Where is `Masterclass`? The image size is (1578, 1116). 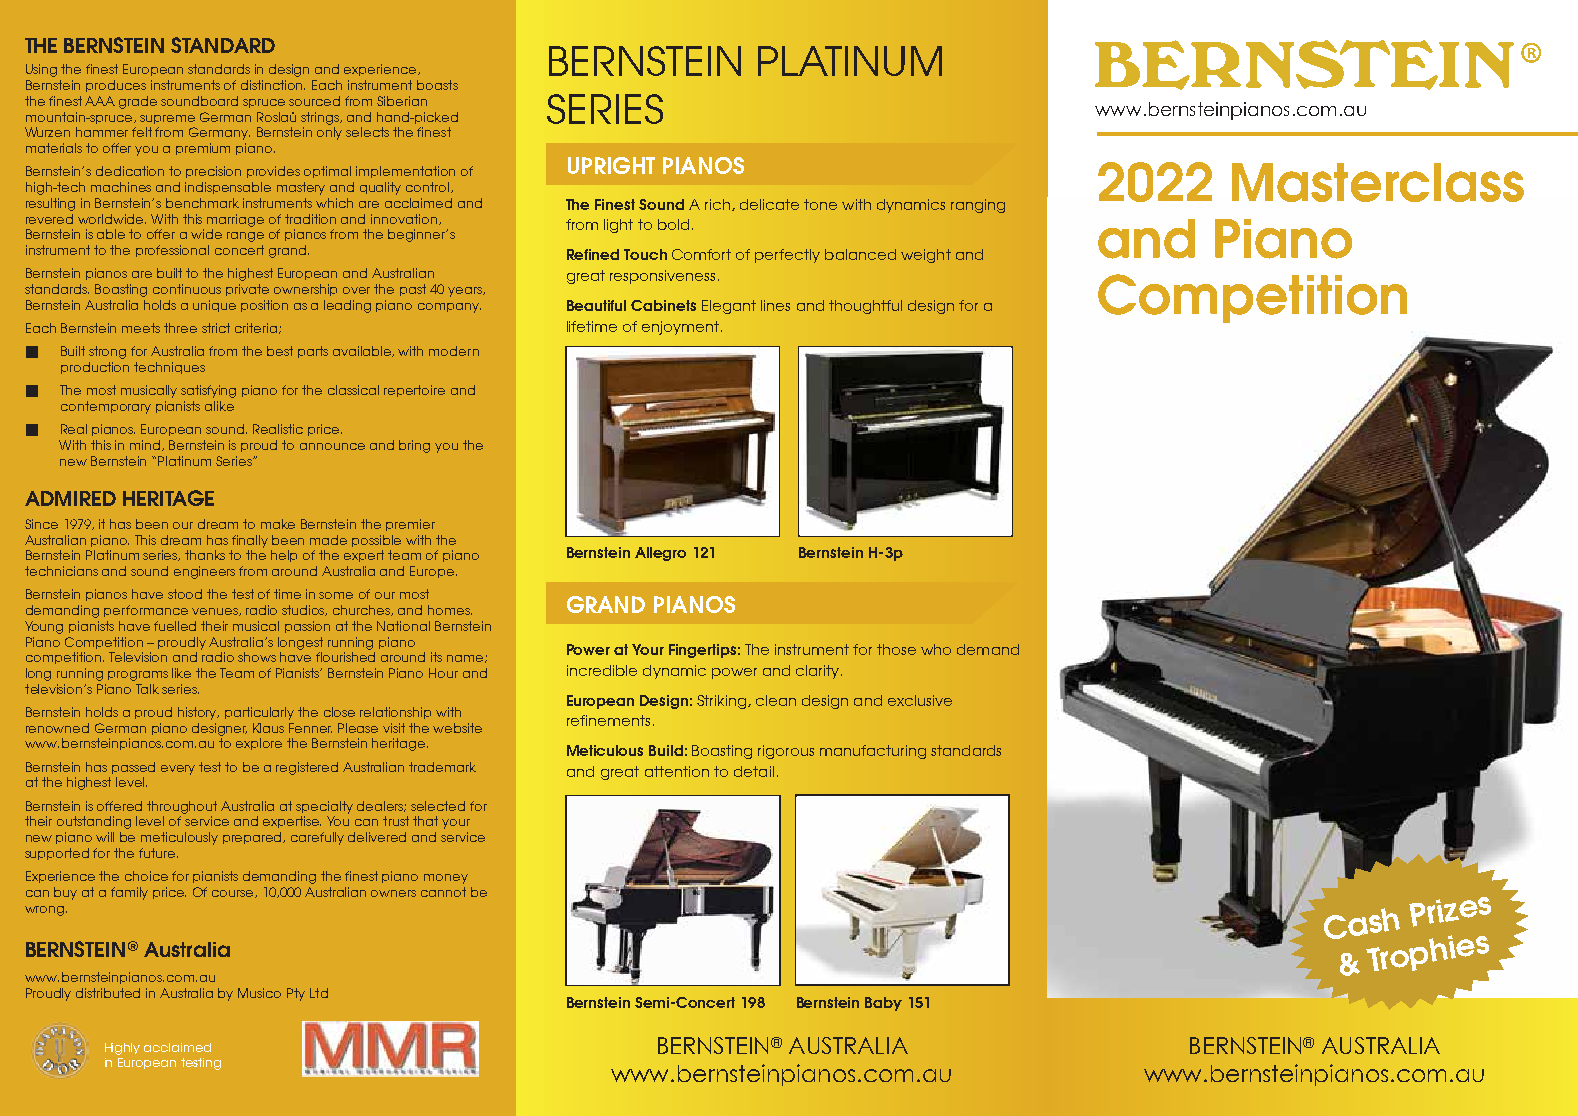 Masterclass is located at coordinates (1378, 182).
